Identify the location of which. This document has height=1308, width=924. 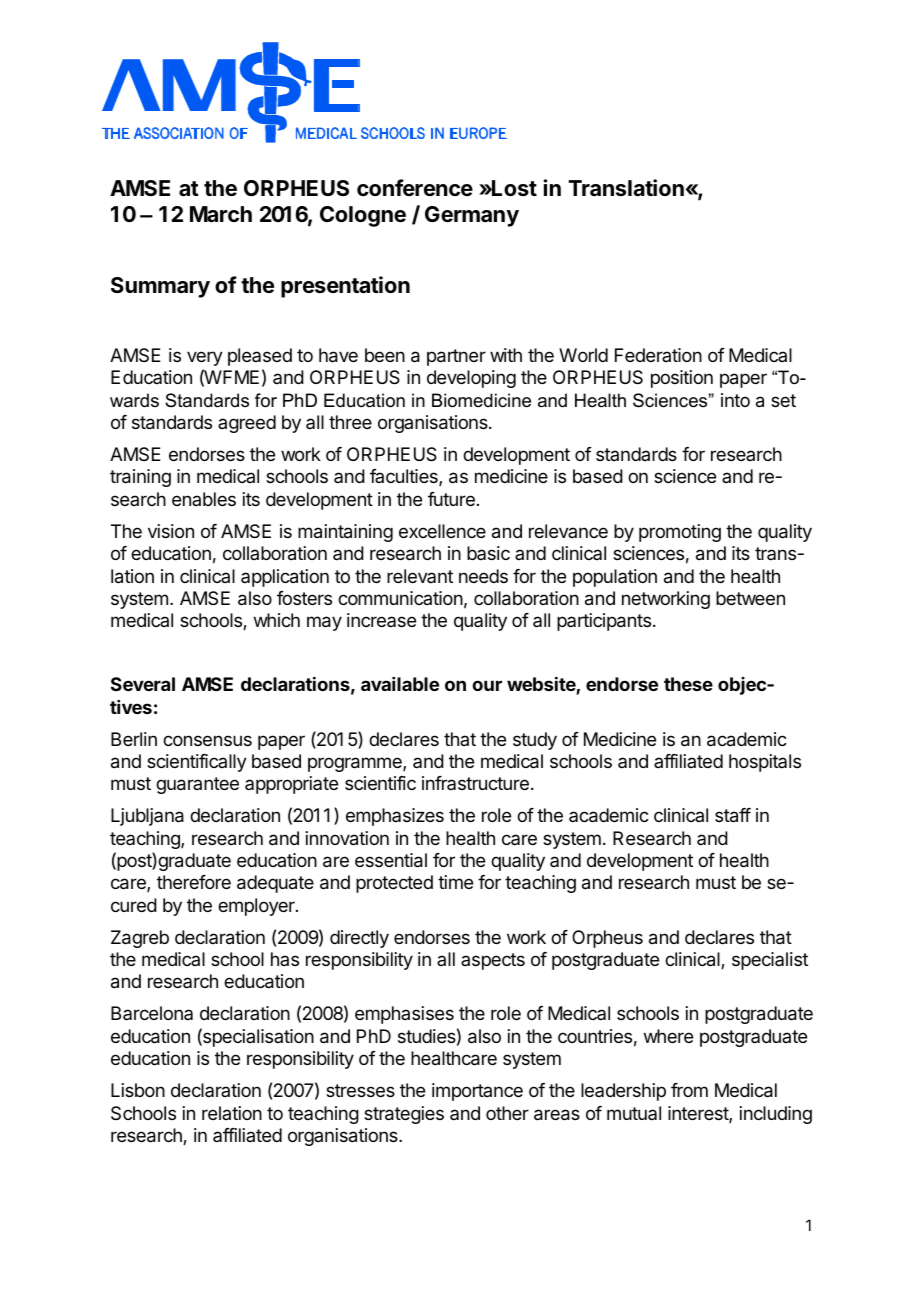
(277, 620).
